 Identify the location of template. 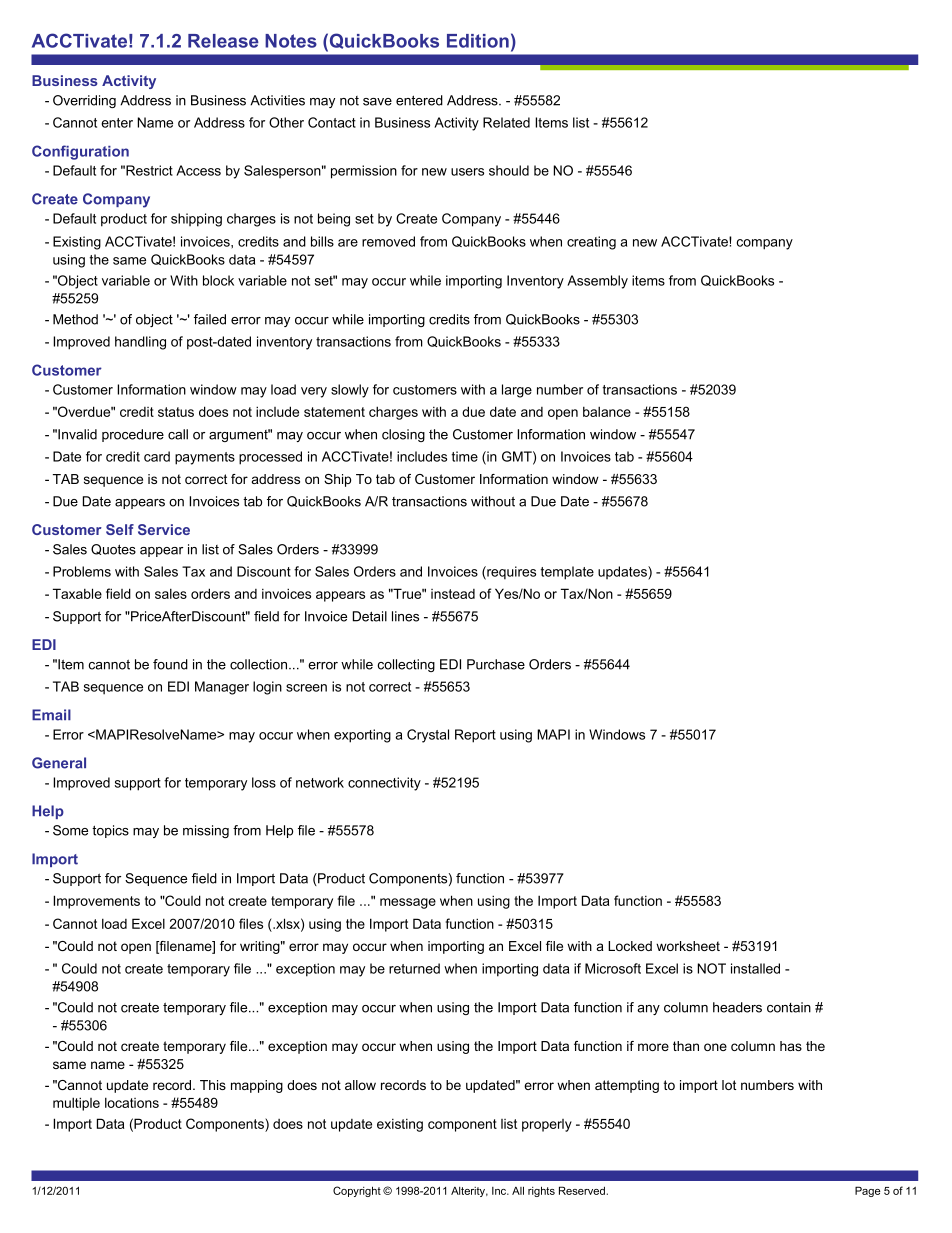
(567, 573).
